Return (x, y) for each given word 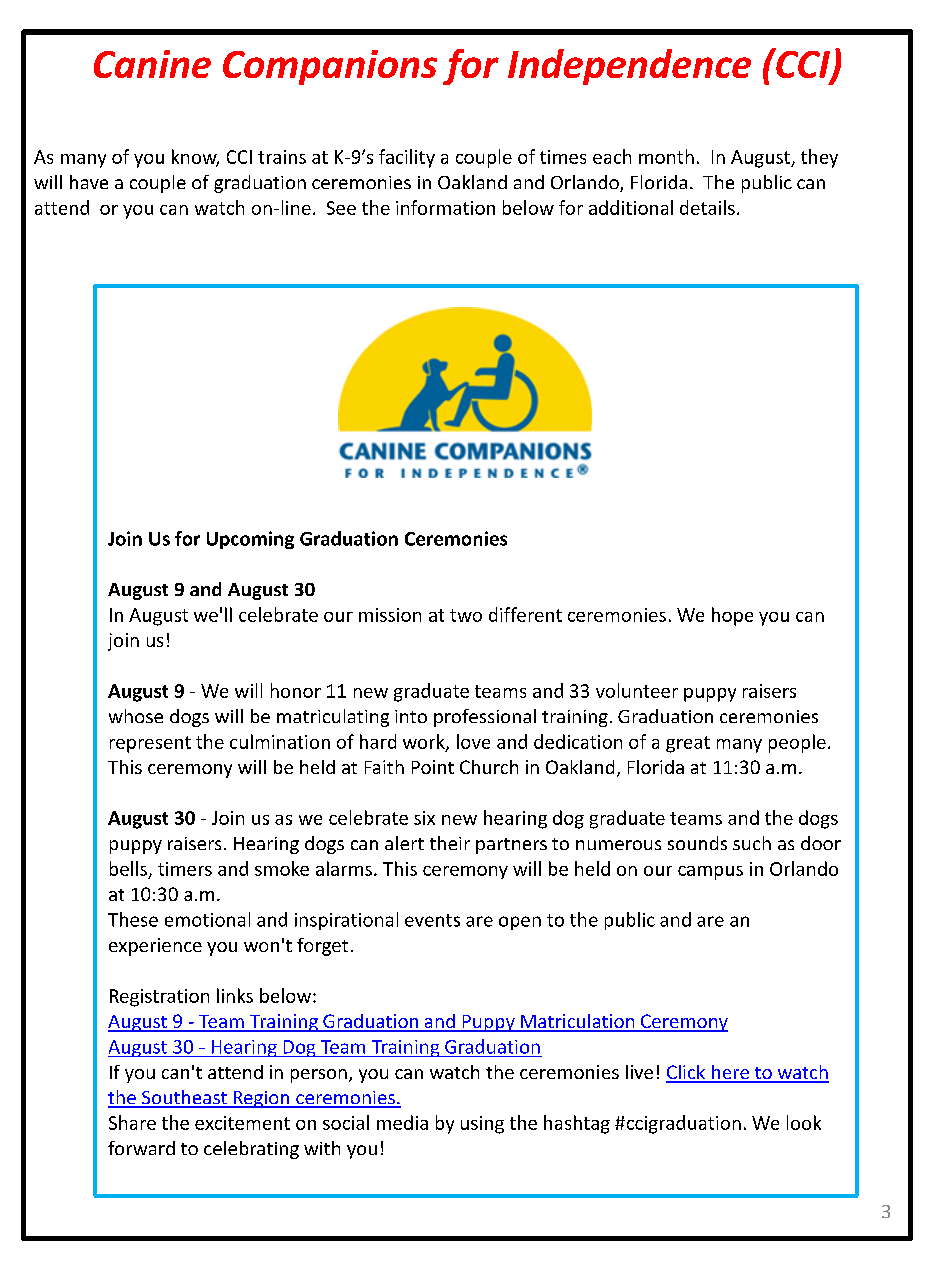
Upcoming (250, 540)
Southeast (184, 1098)
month (666, 156)
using (482, 1125)
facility (407, 158)
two (466, 615)
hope (732, 616)
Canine (152, 64)
